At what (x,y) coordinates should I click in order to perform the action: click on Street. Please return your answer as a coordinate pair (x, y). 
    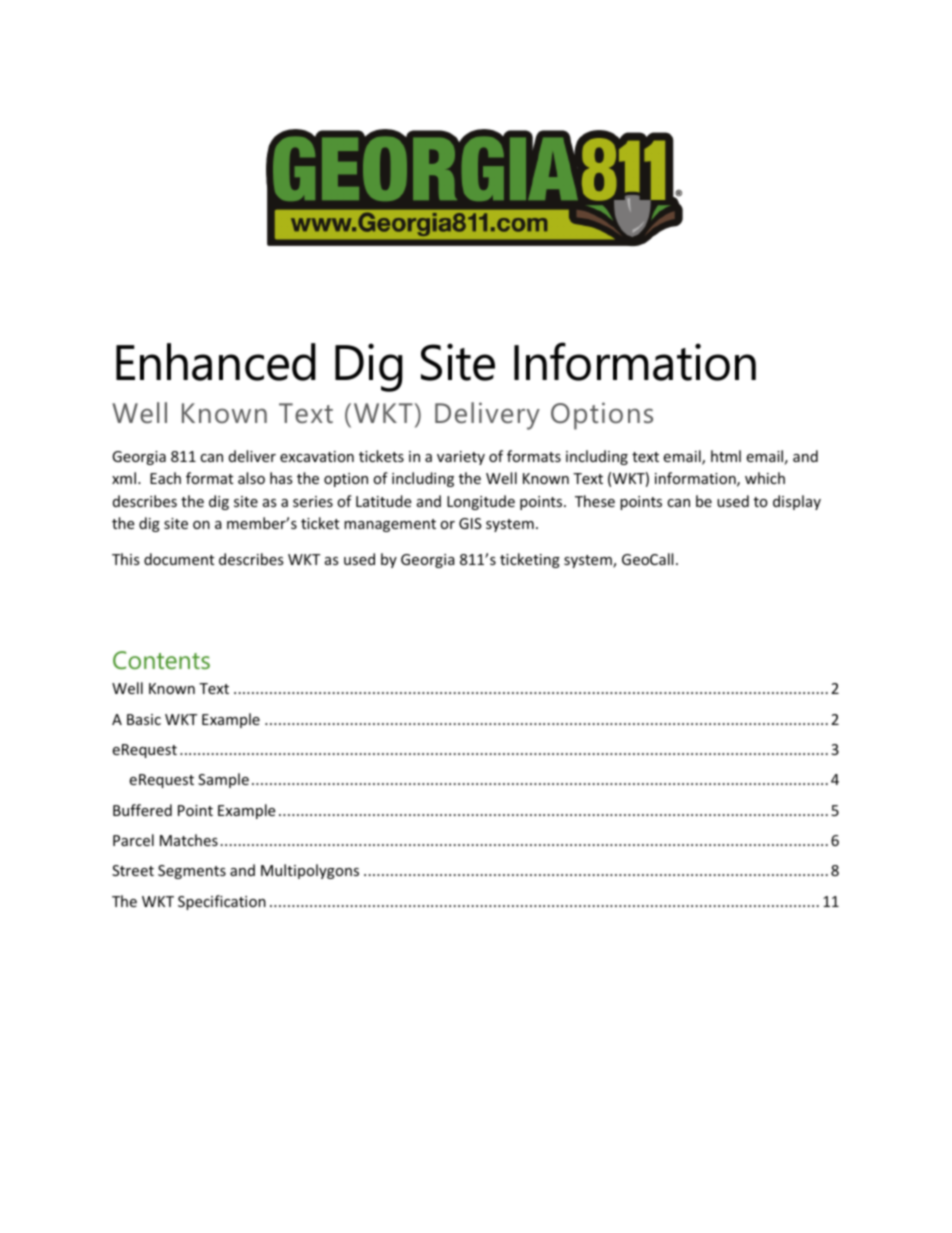
    Looking at the image, I should click on (133, 870).
